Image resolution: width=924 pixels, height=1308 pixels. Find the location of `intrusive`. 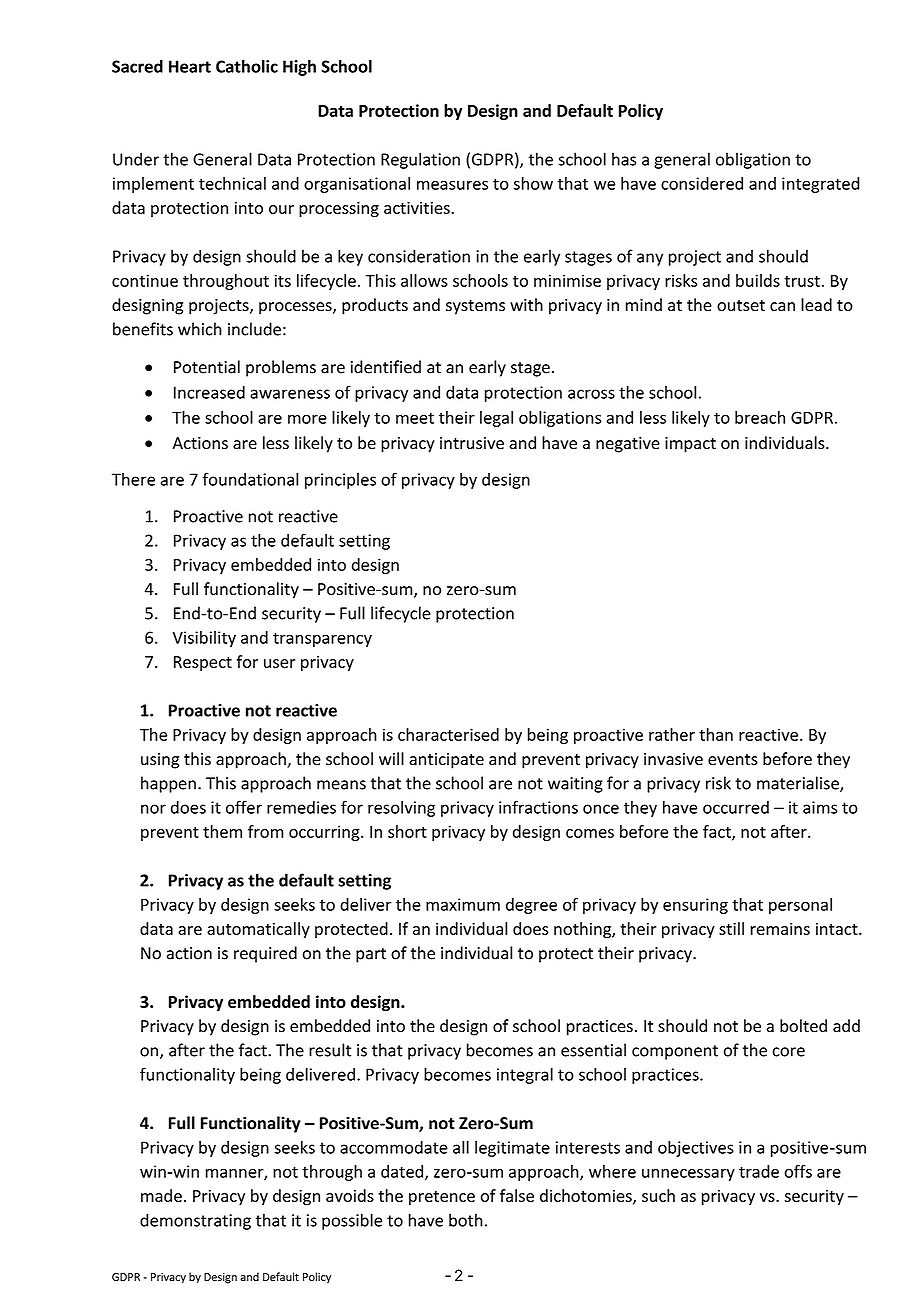

intrusive is located at coordinates (472, 443).
